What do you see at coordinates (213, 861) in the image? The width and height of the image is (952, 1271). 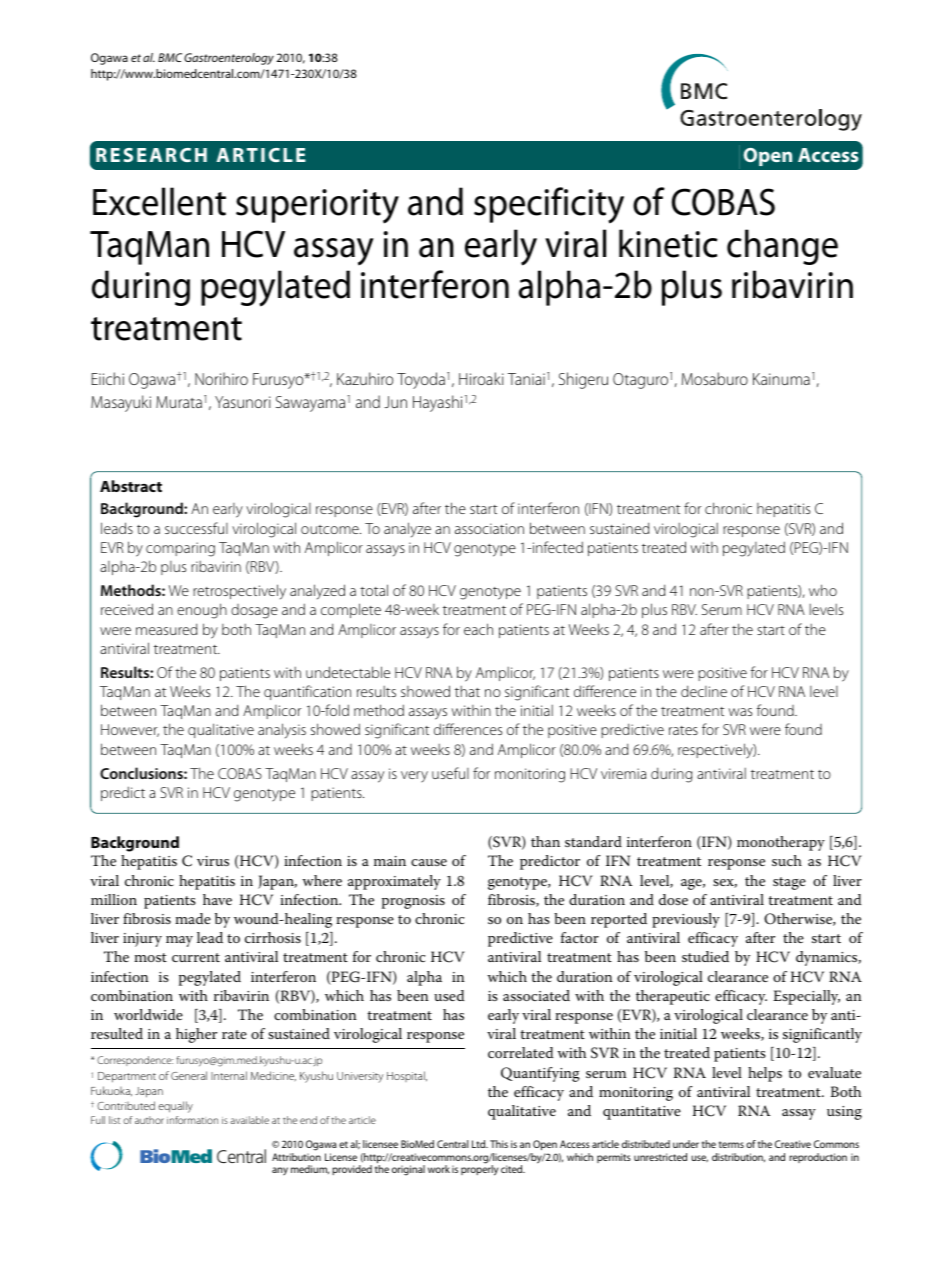 I see `virus` at bounding box center [213, 861].
